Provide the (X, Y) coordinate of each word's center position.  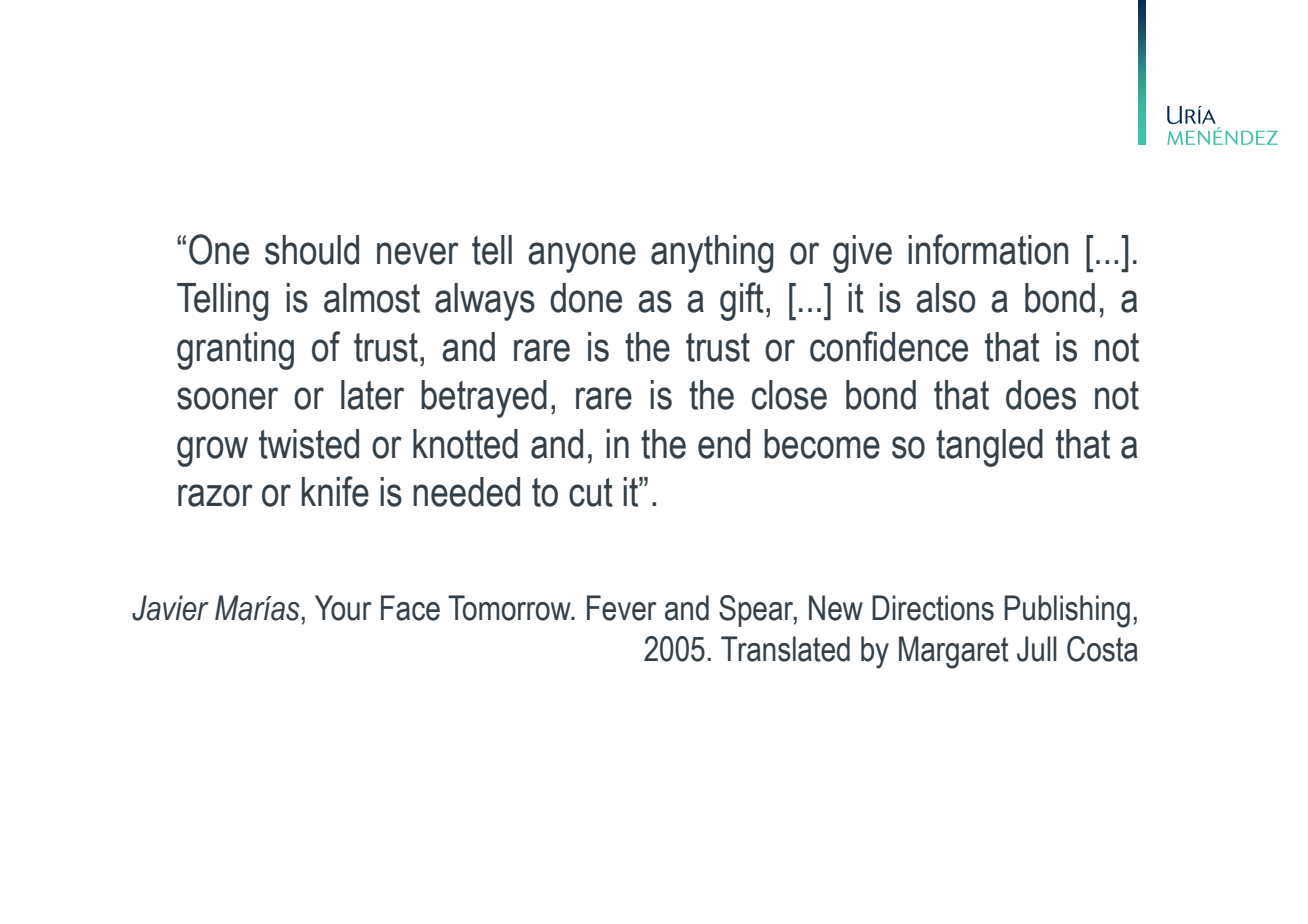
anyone (582, 257)
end (724, 444)
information (988, 249)
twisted (309, 444)
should (312, 250)
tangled (989, 448)
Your (343, 608)
